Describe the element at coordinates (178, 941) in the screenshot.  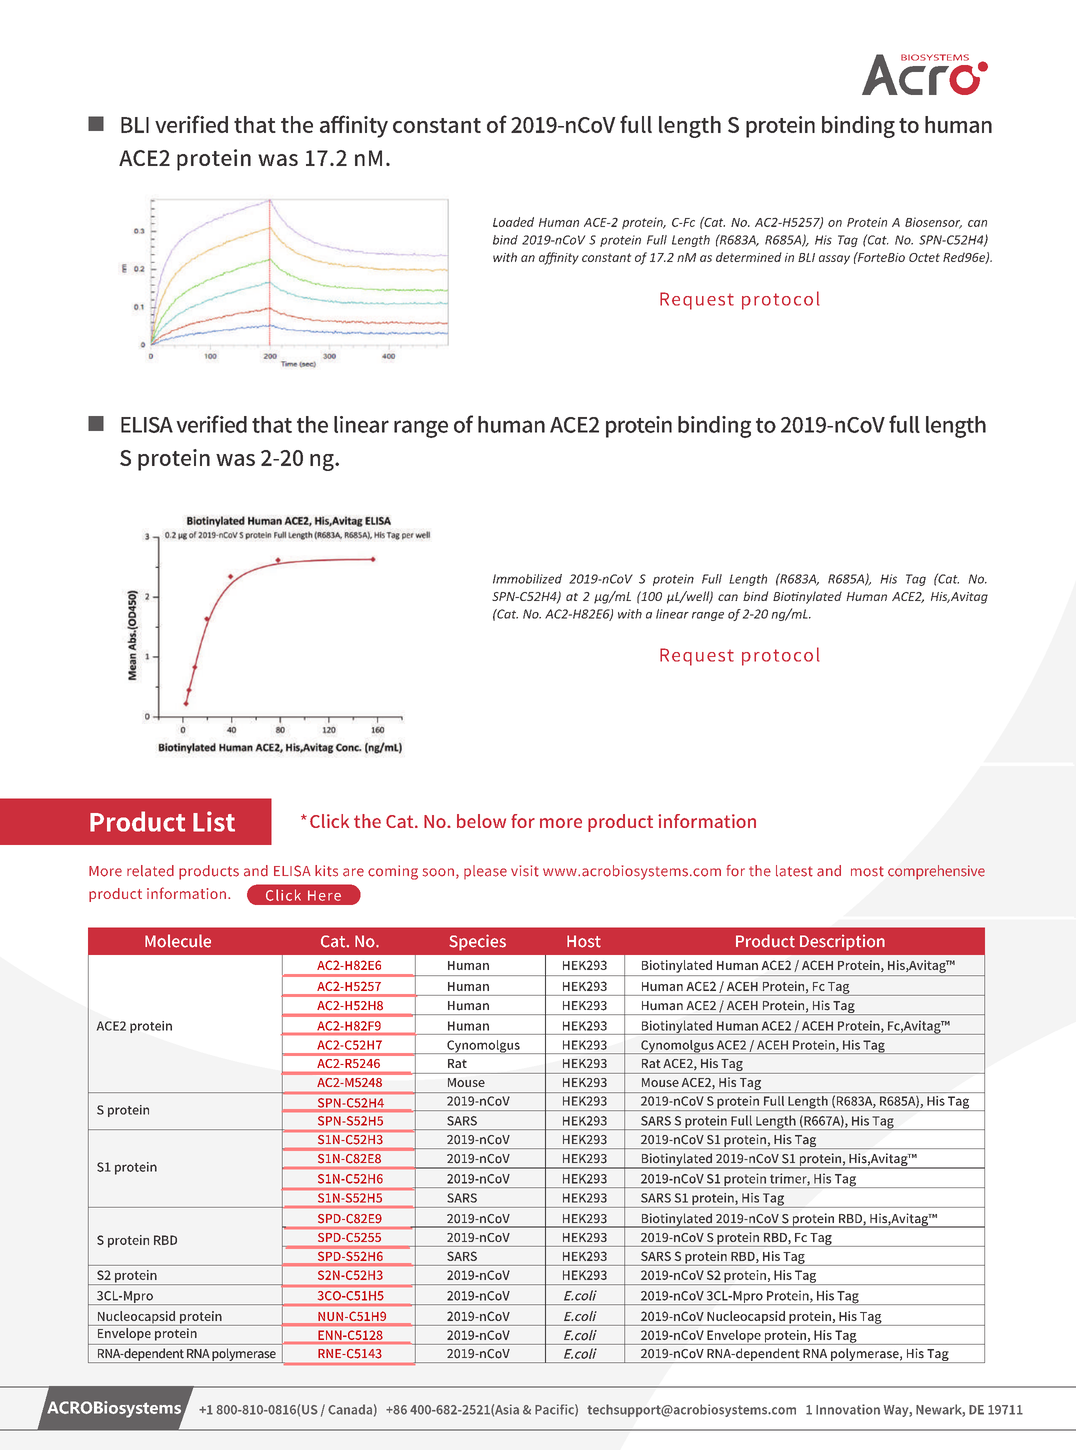
I see `Molecule` at that location.
